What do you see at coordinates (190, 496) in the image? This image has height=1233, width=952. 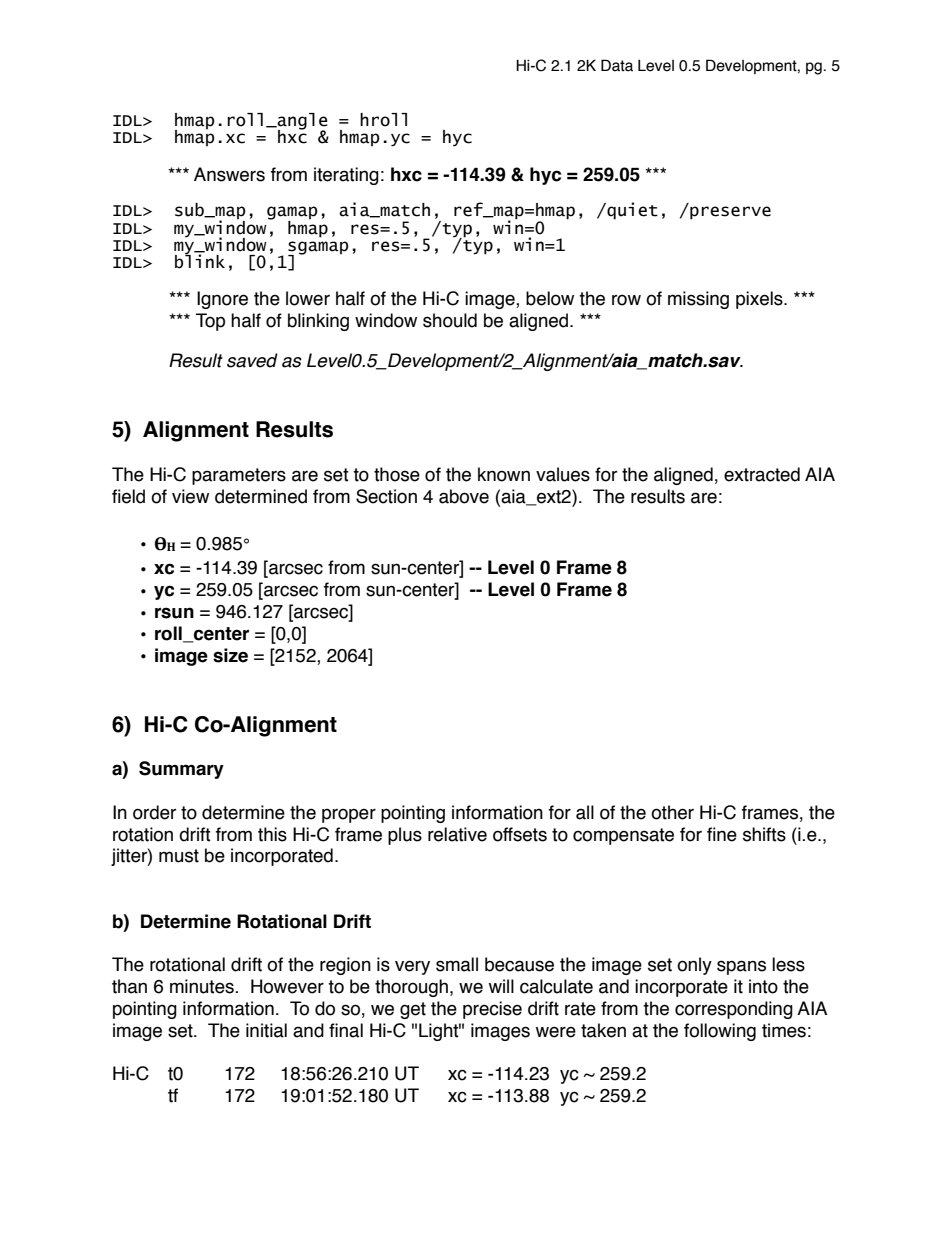 I see `view` at bounding box center [190, 496].
